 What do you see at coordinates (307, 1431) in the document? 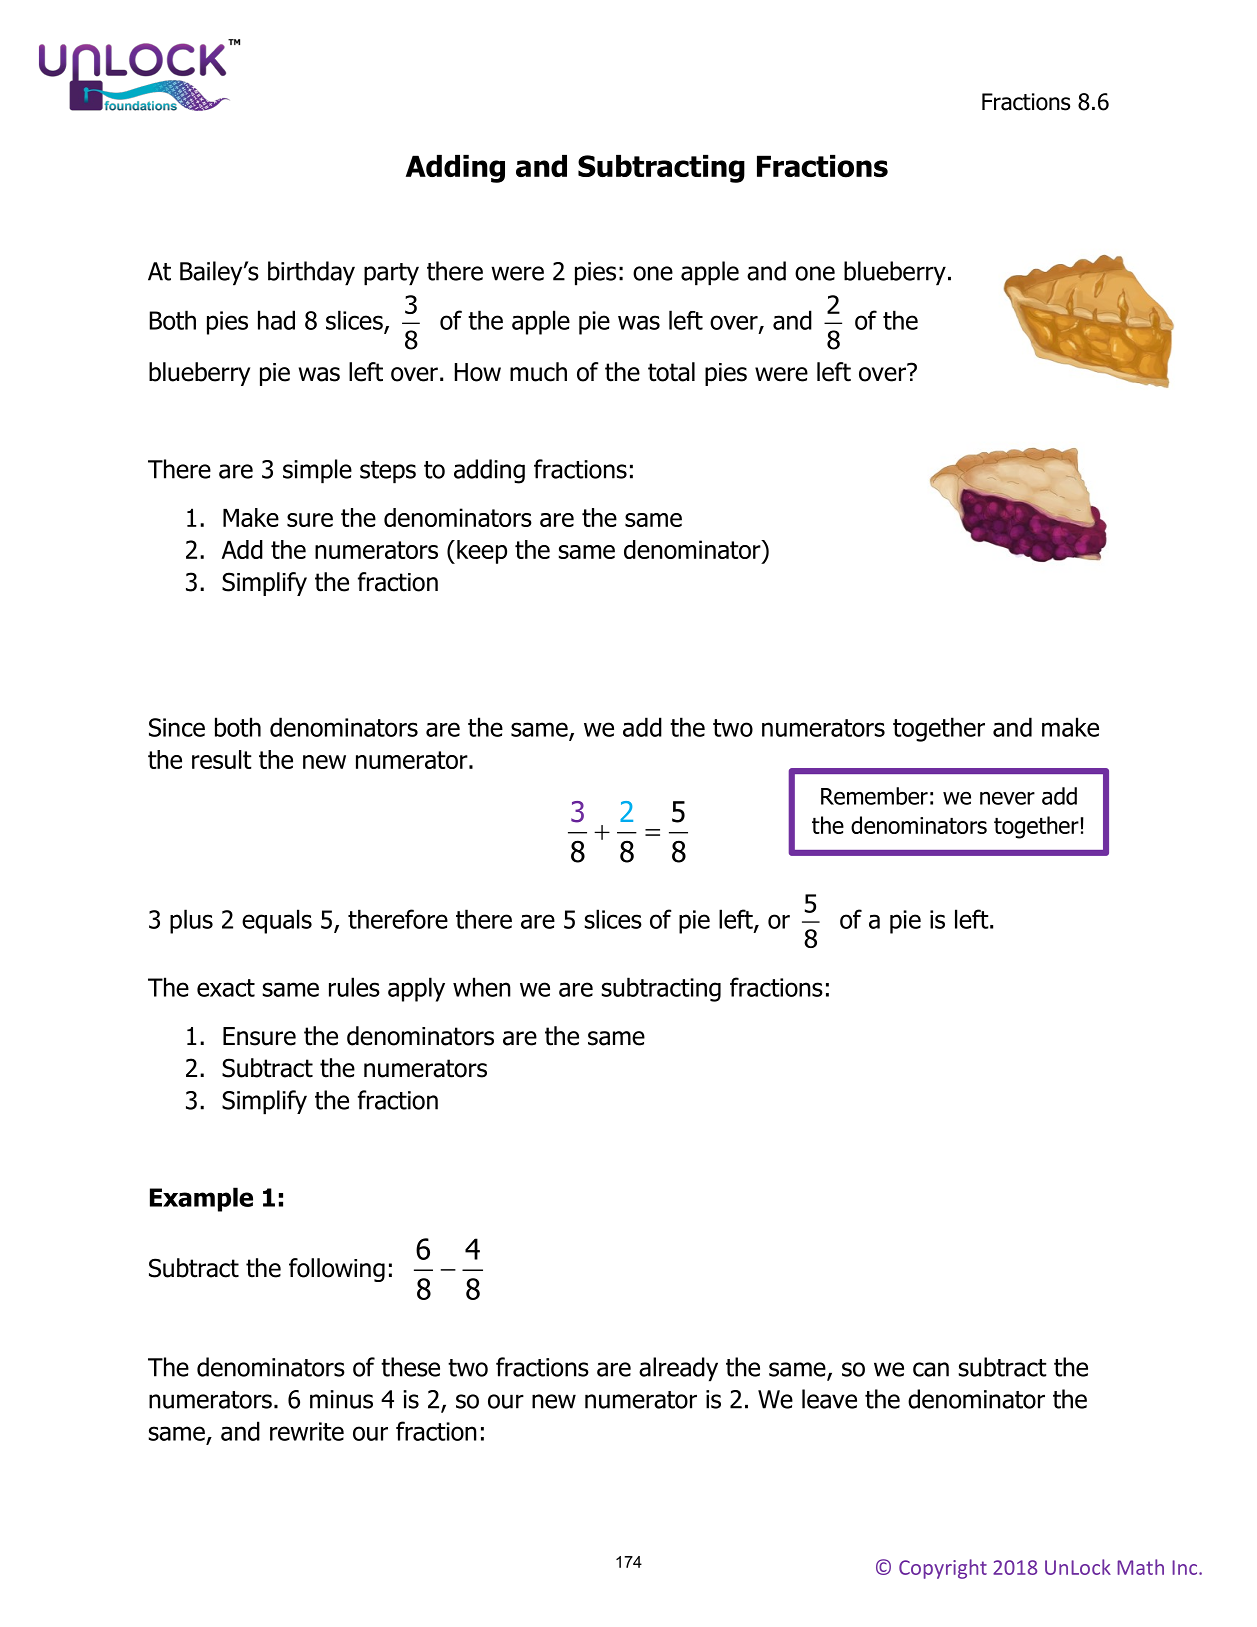
I see `rewrite` at bounding box center [307, 1431].
